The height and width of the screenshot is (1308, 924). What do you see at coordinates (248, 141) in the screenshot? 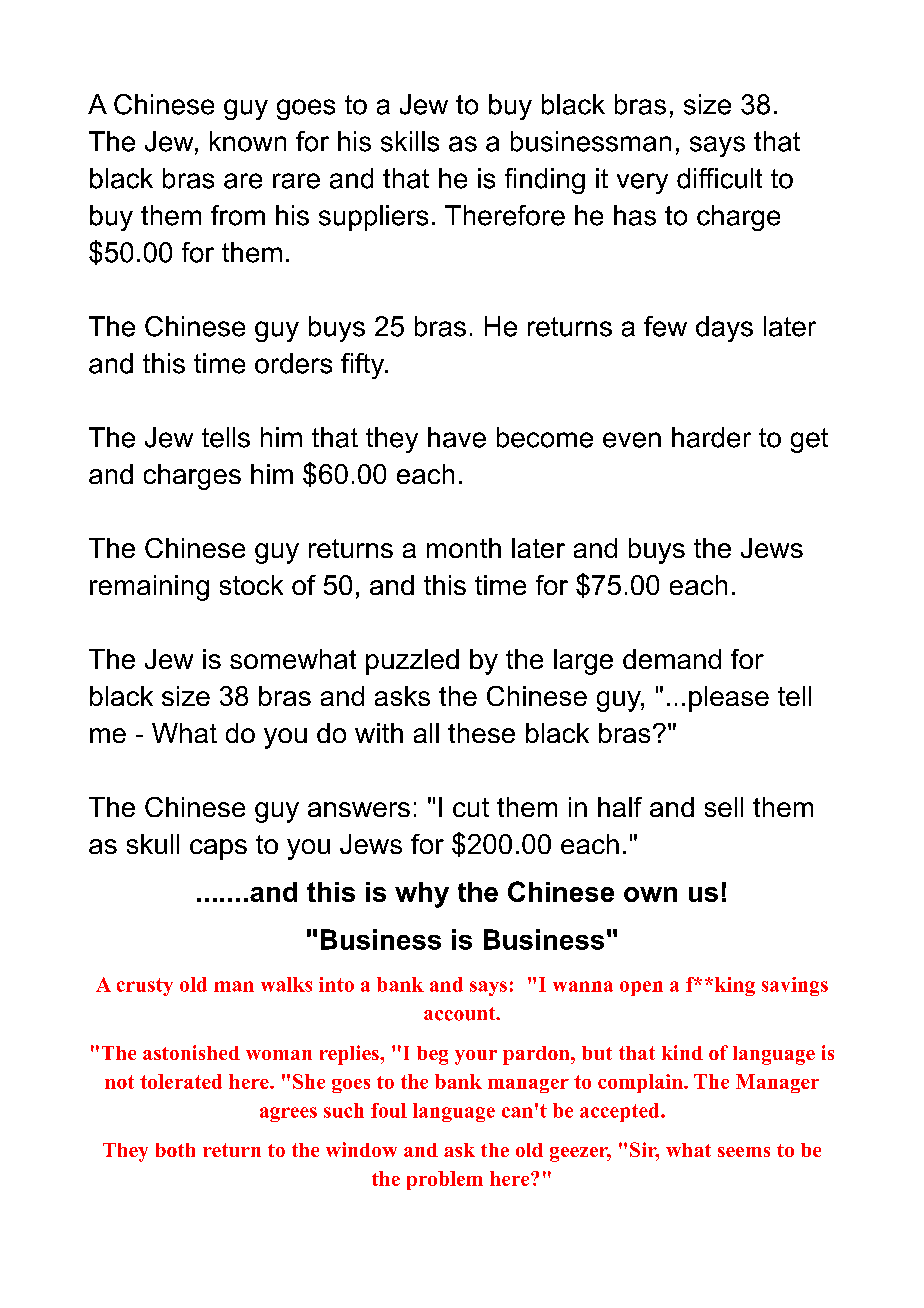
I see `known` at bounding box center [248, 141].
